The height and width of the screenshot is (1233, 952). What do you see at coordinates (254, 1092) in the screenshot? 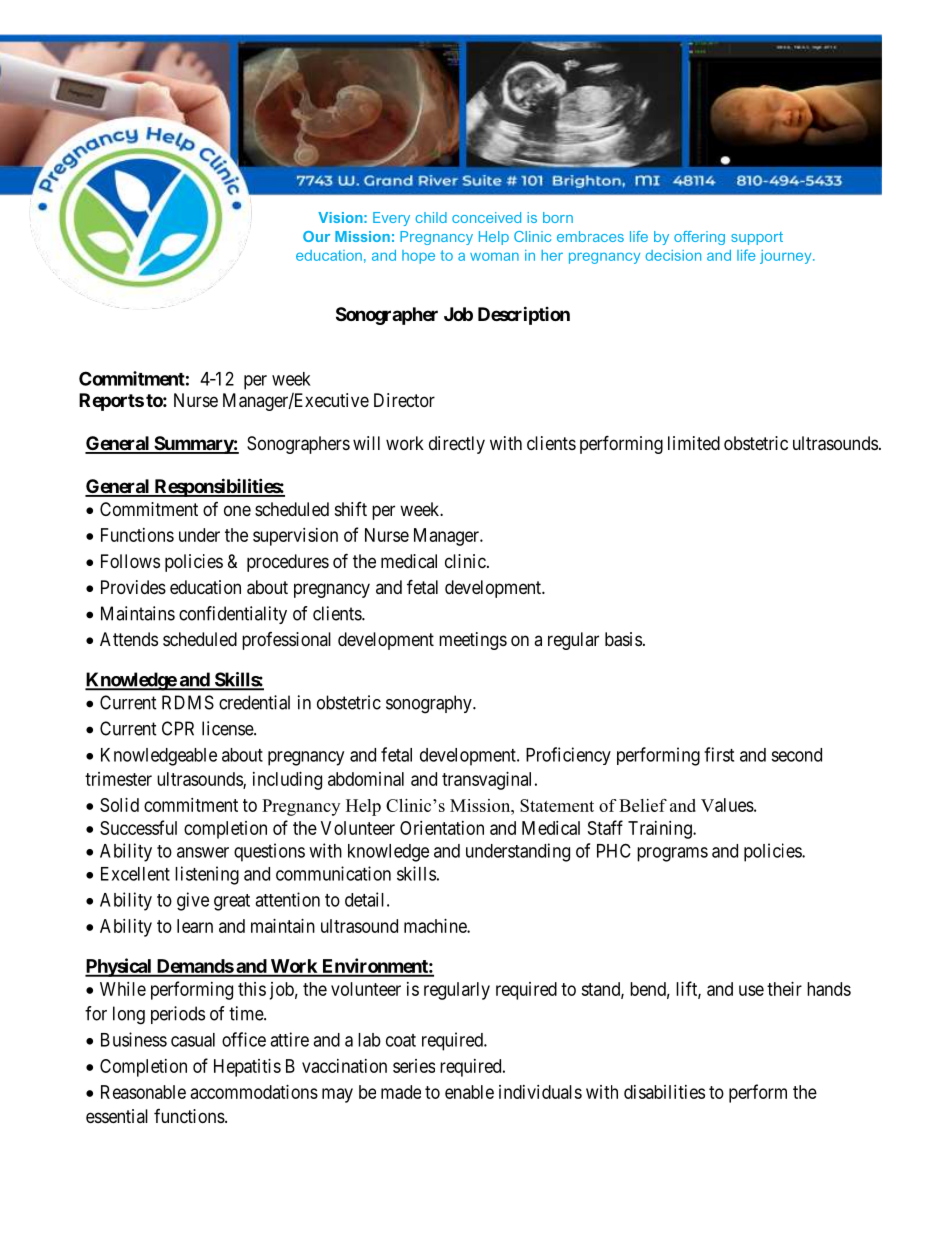
I see `accommodations` at bounding box center [254, 1092].
